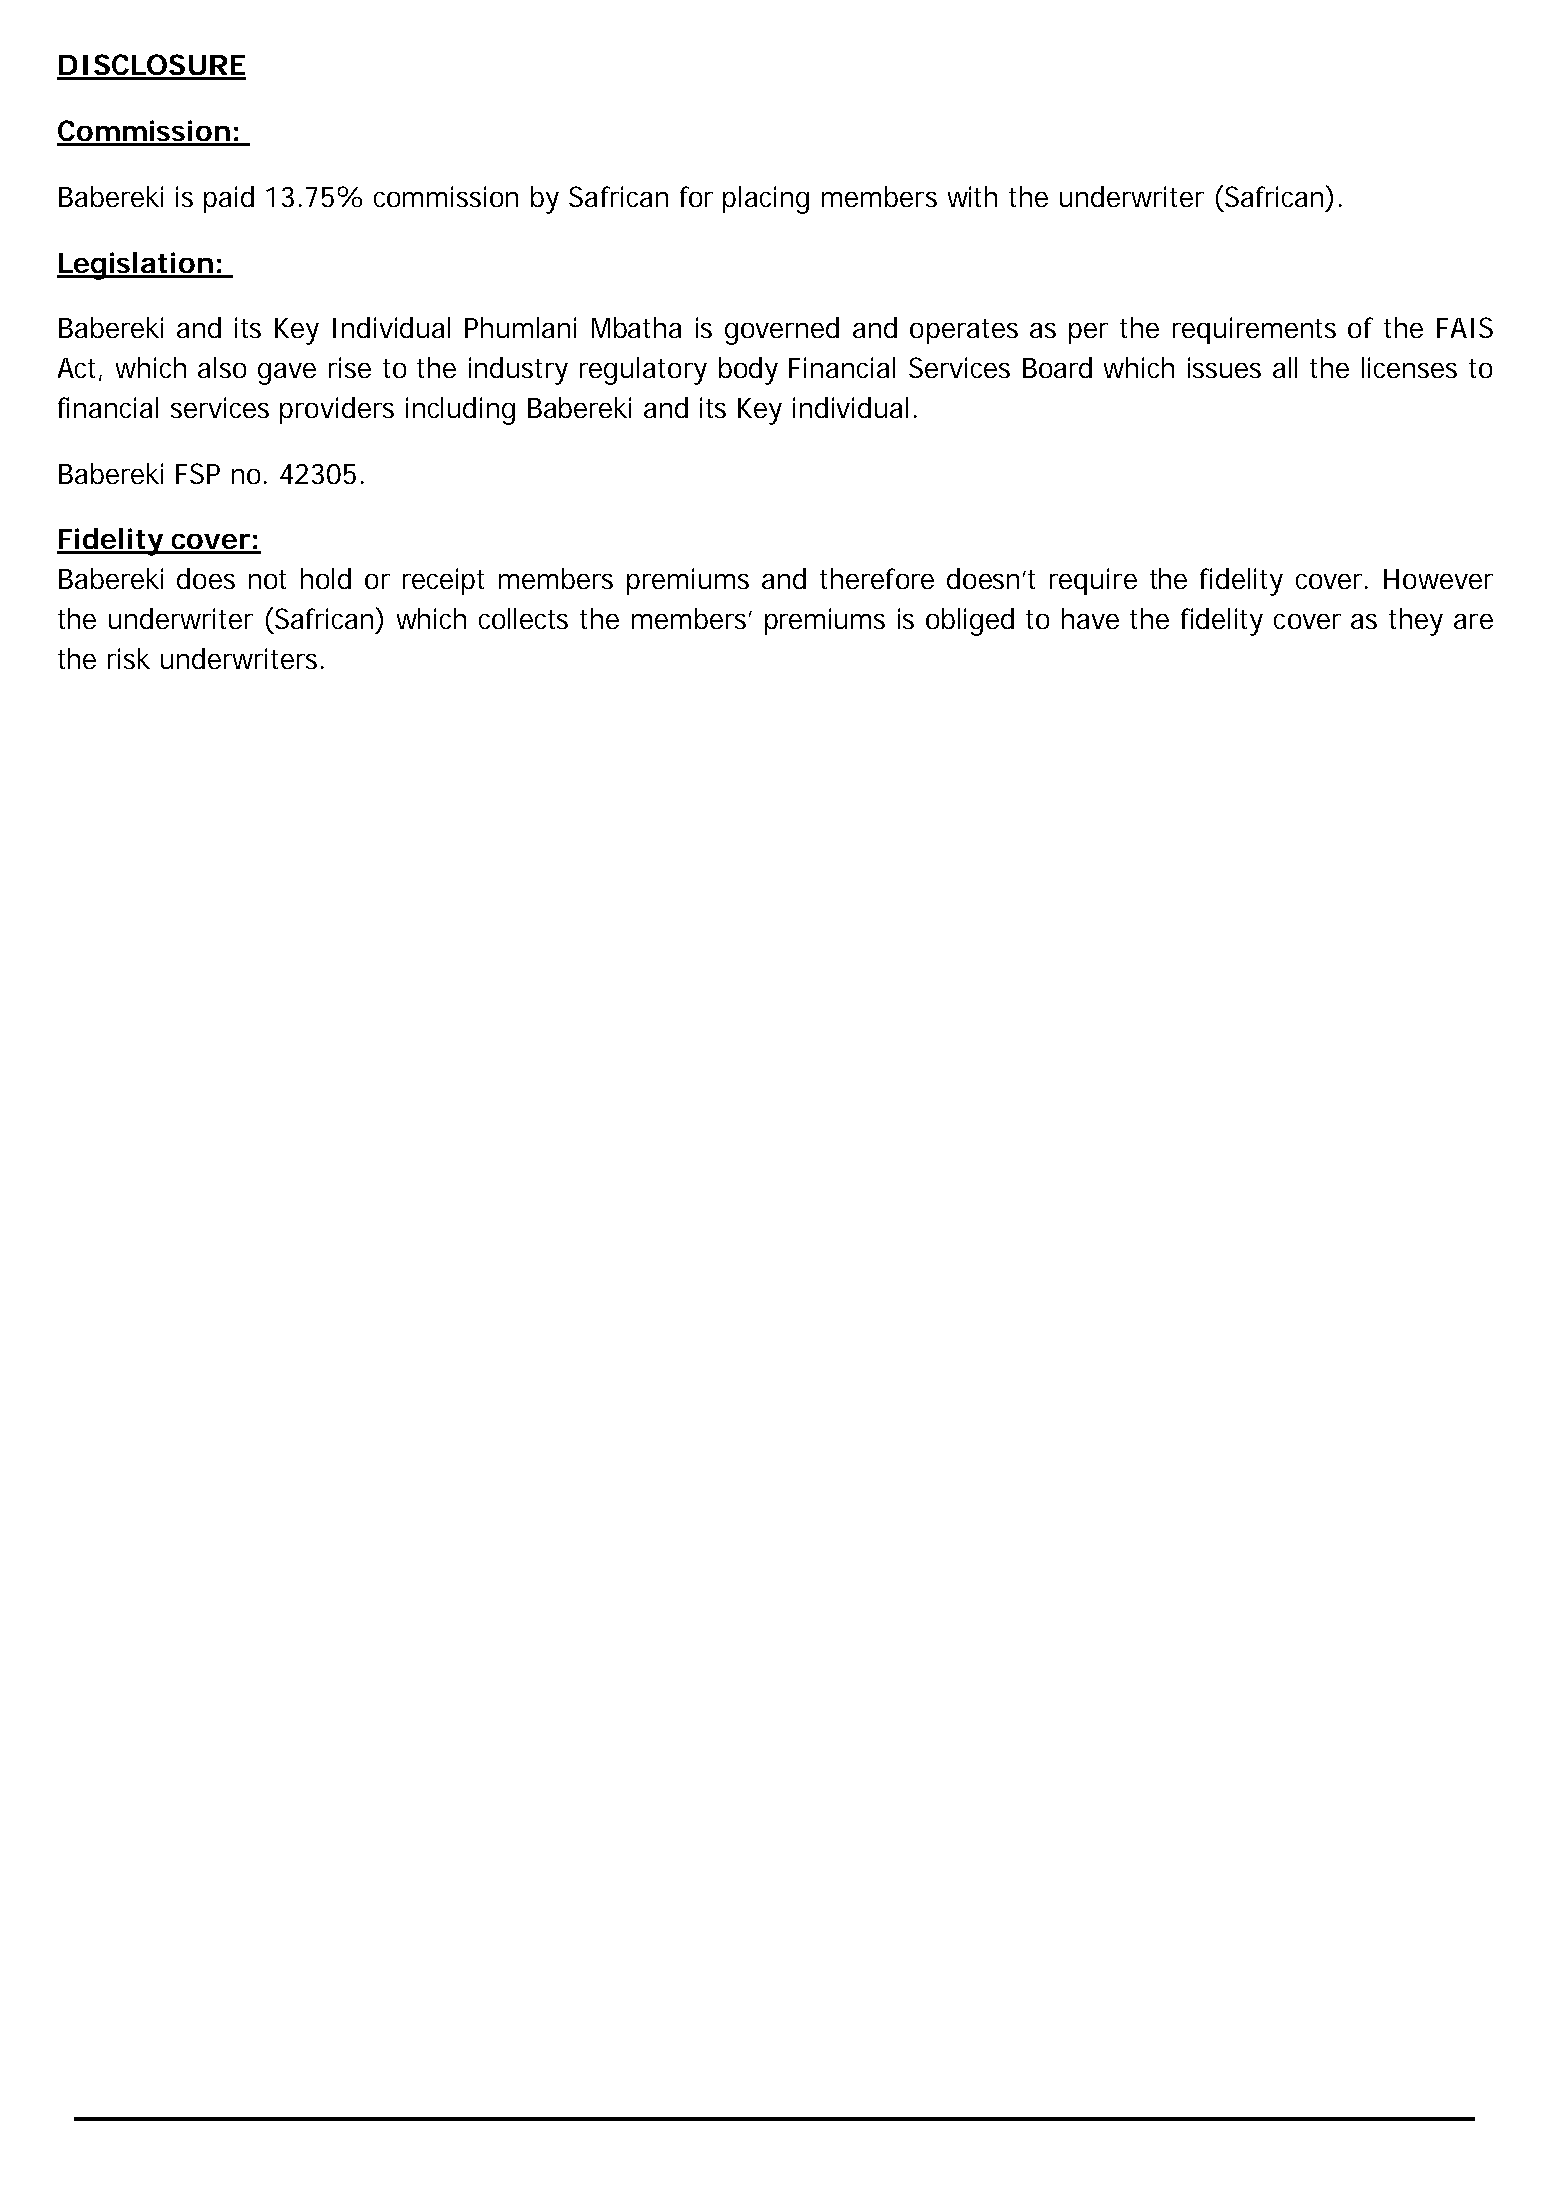 The width and height of the document is (1551, 2191). I want to click on risk, so click(129, 658).
